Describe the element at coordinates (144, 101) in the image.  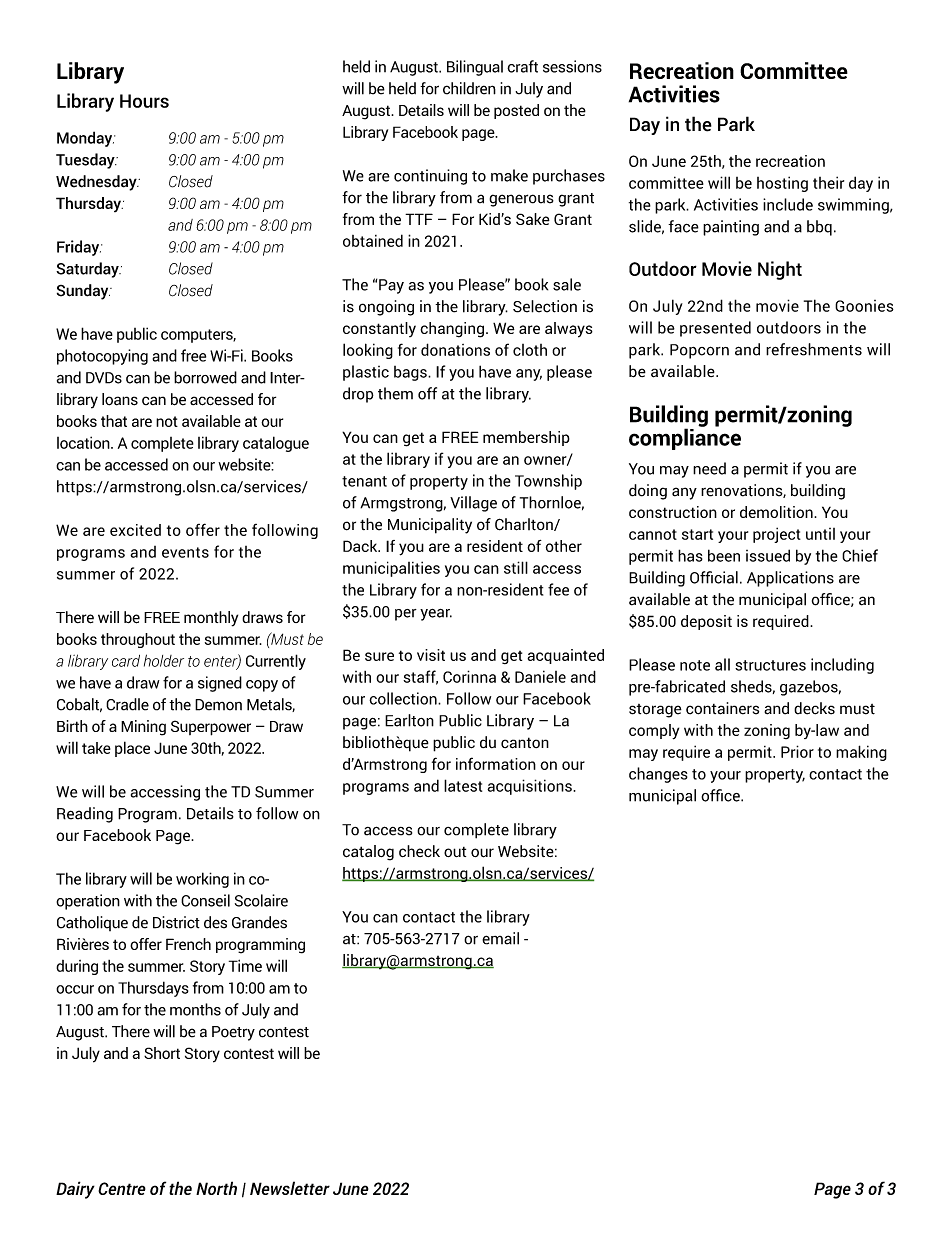
I see `Hours` at that location.
